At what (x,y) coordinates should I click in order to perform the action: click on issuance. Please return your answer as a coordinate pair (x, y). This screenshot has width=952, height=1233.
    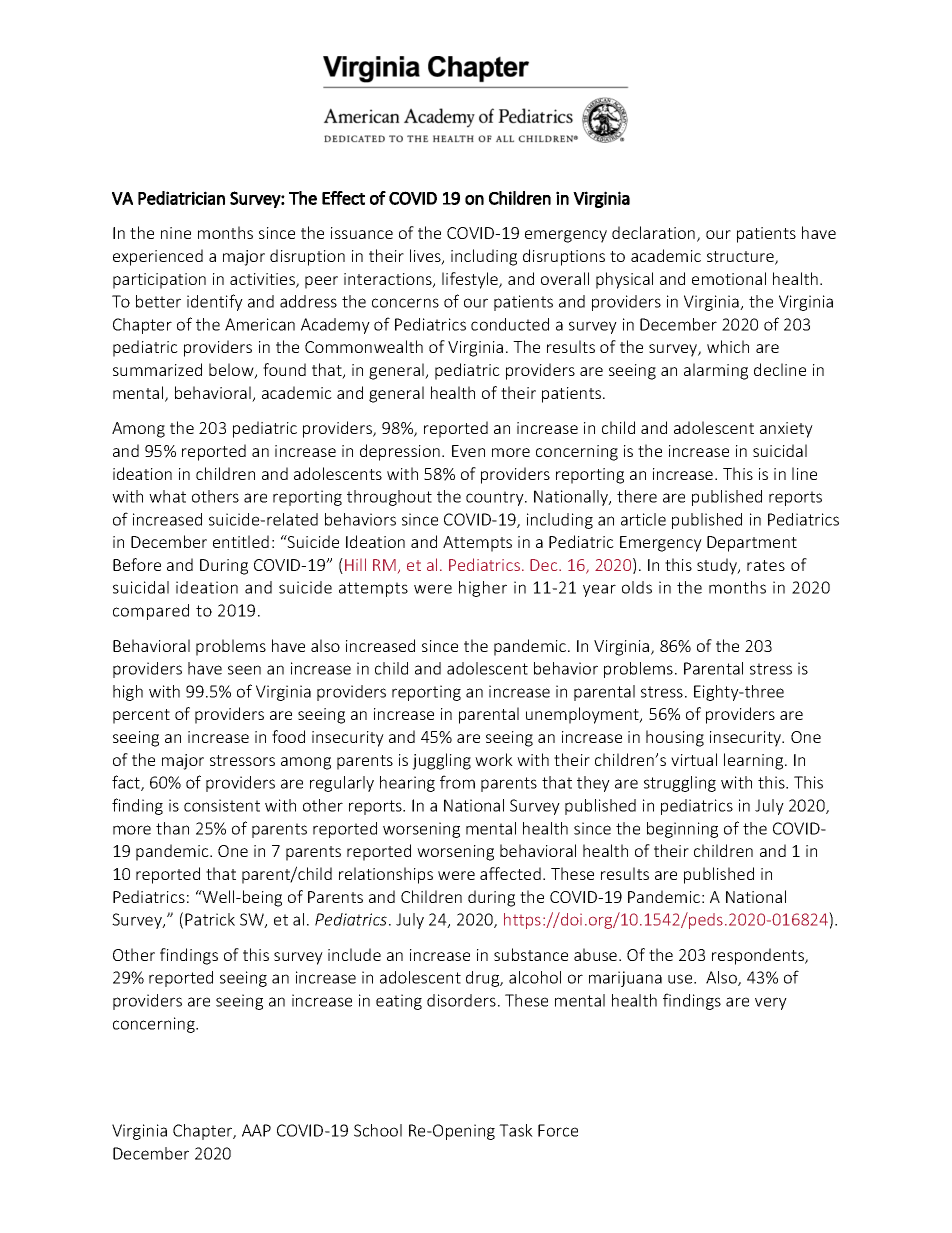
    Looking at the image, I should click on (362, 233).
